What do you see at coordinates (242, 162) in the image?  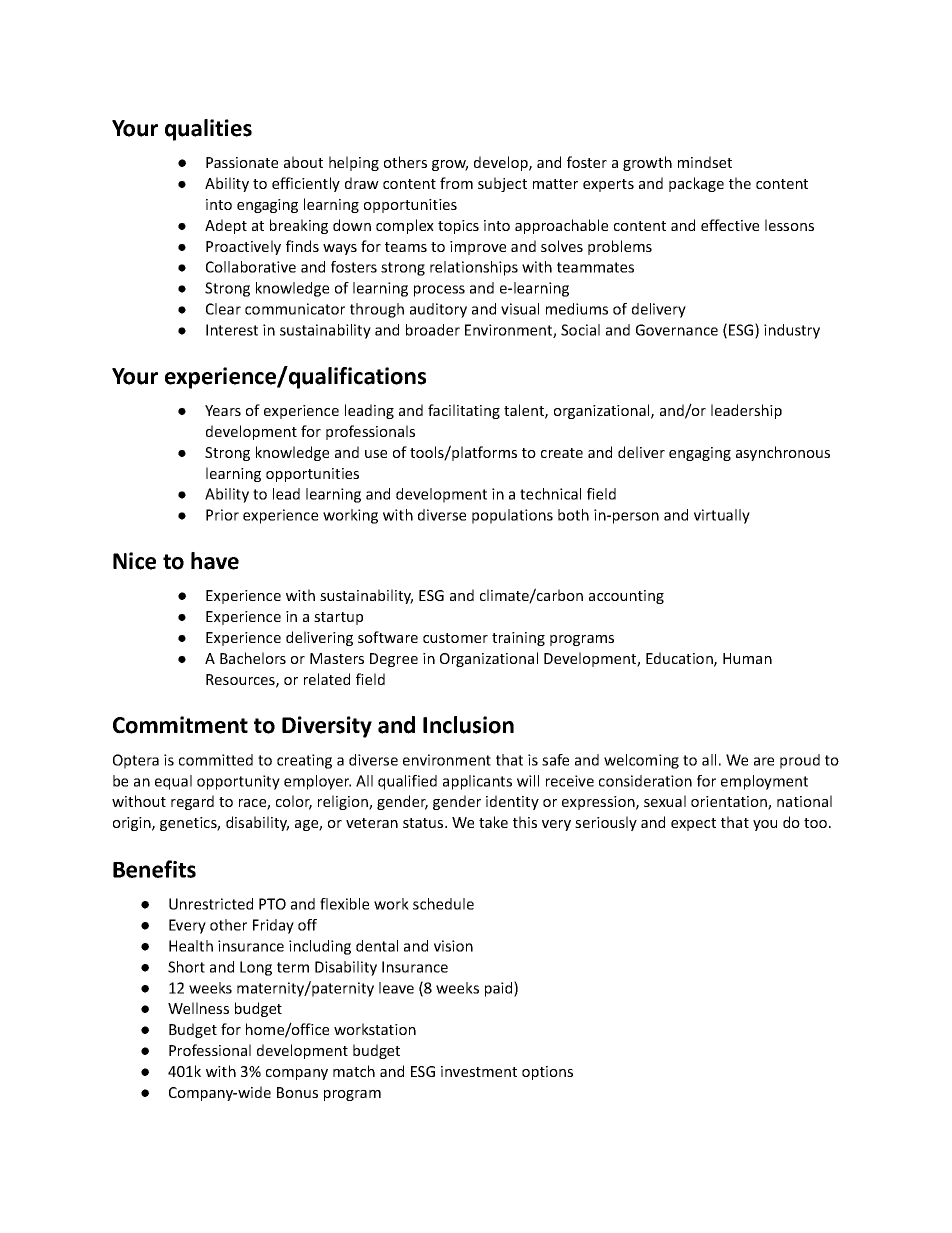 I see `Passionate` at bounding box center [242, 162].
